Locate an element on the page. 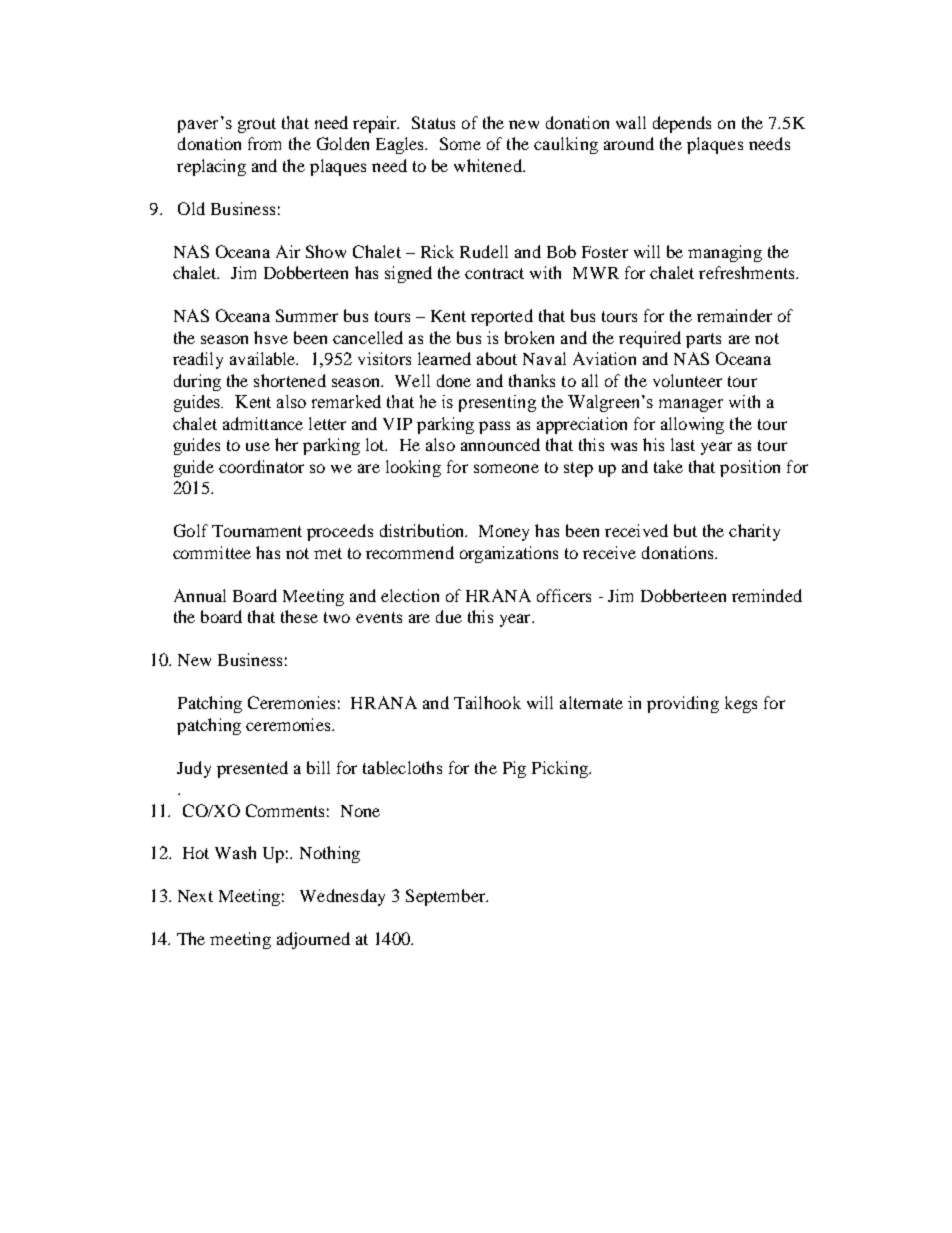 The width and height of the page is (952, 1233). coordinator is located at coordinates (261, 466).
